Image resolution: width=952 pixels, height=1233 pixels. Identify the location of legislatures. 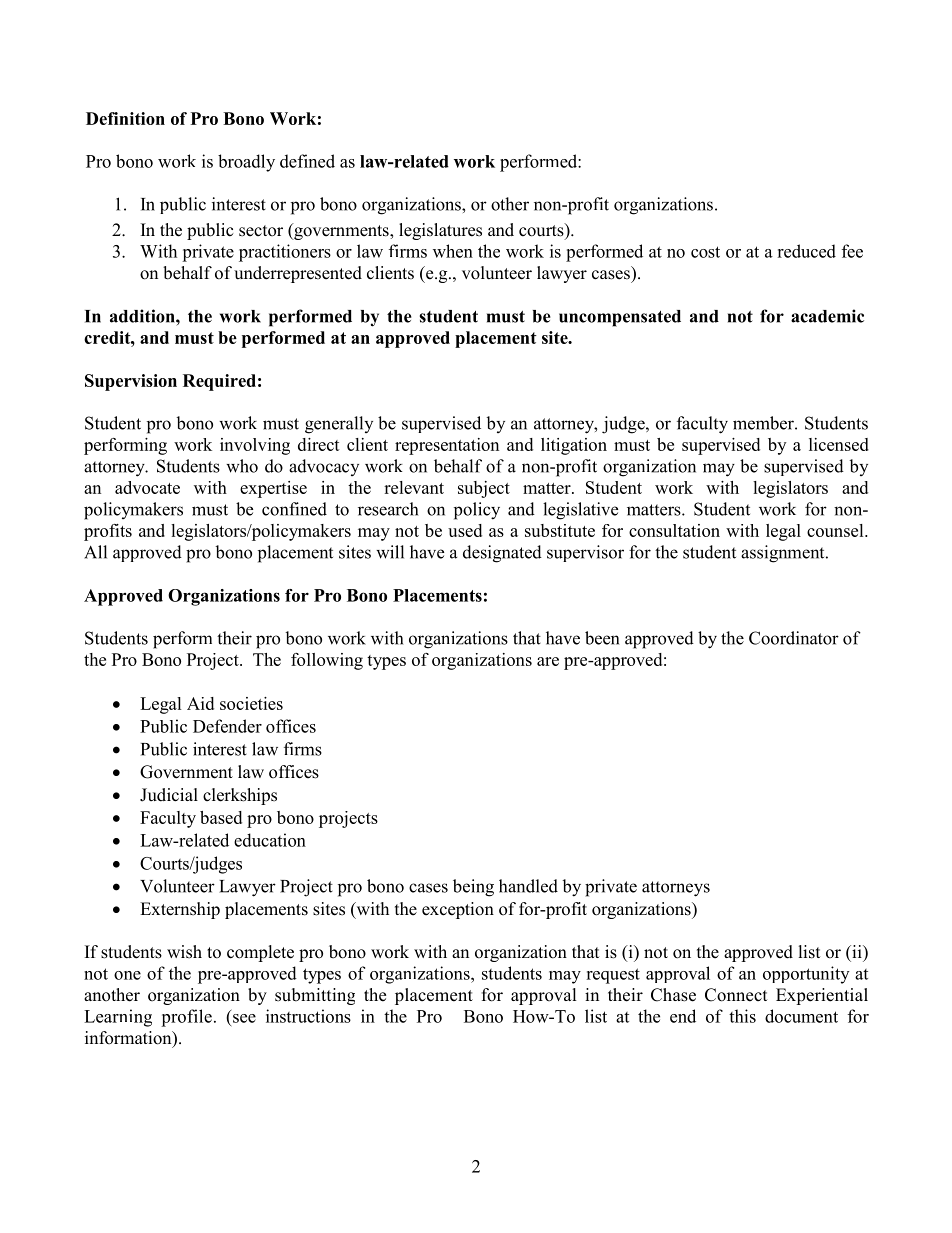
(440, 231).
